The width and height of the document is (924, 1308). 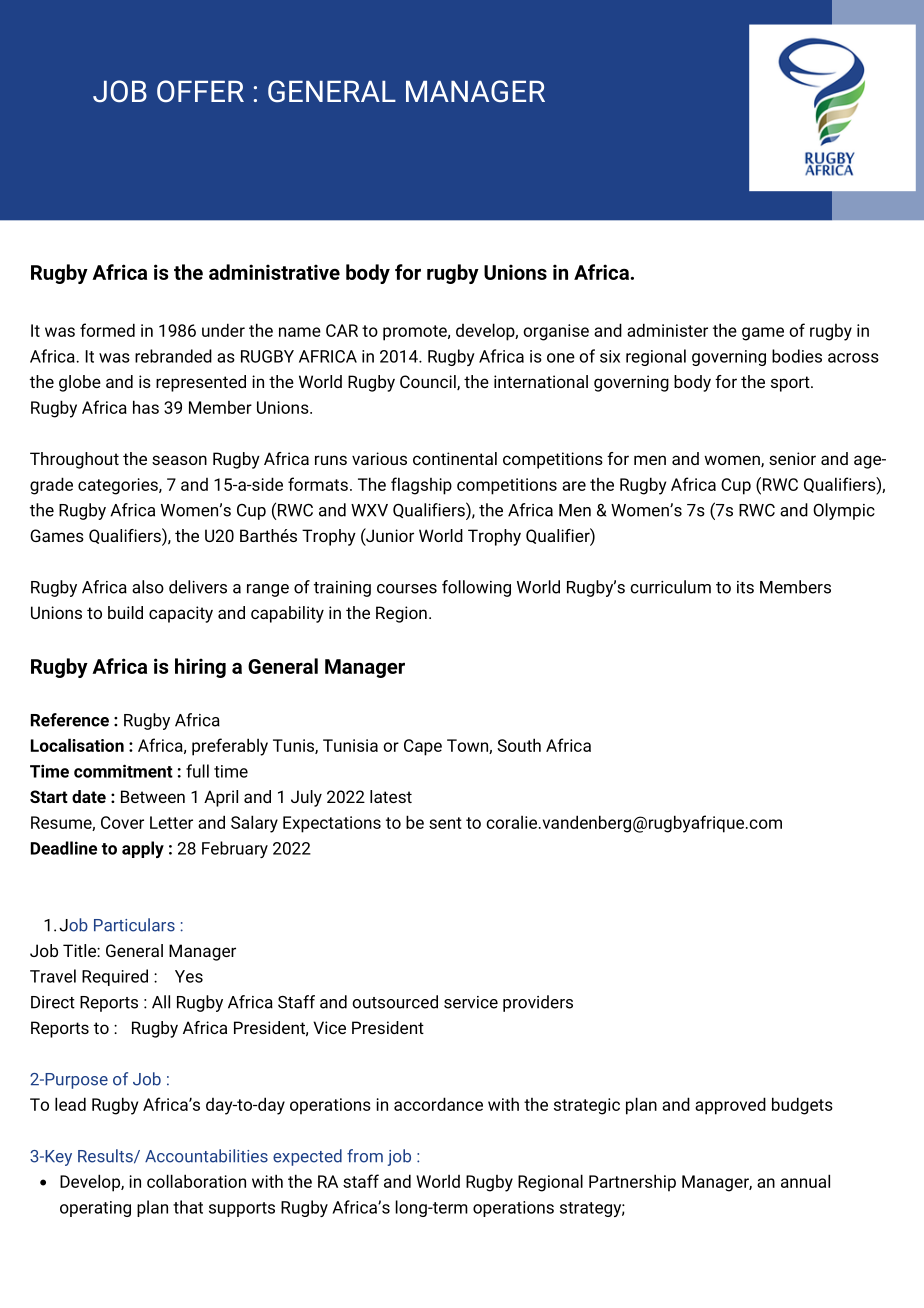 What do you see at coordinates (200, 91) in the document?
I see `OFFER` at bounding box center [200, 91].
